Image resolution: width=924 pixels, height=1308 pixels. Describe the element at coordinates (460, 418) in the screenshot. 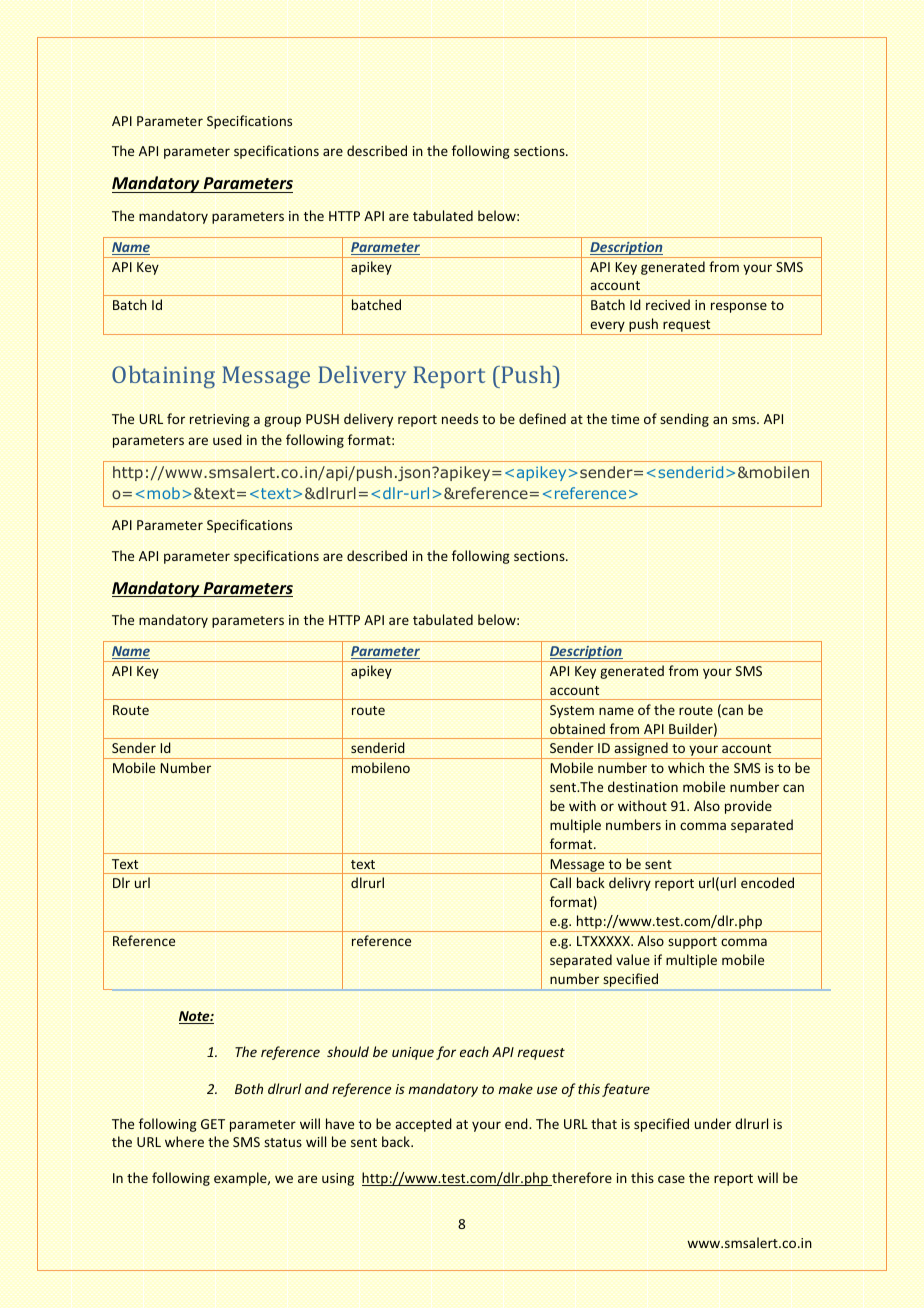

I see `needs` at that location.
